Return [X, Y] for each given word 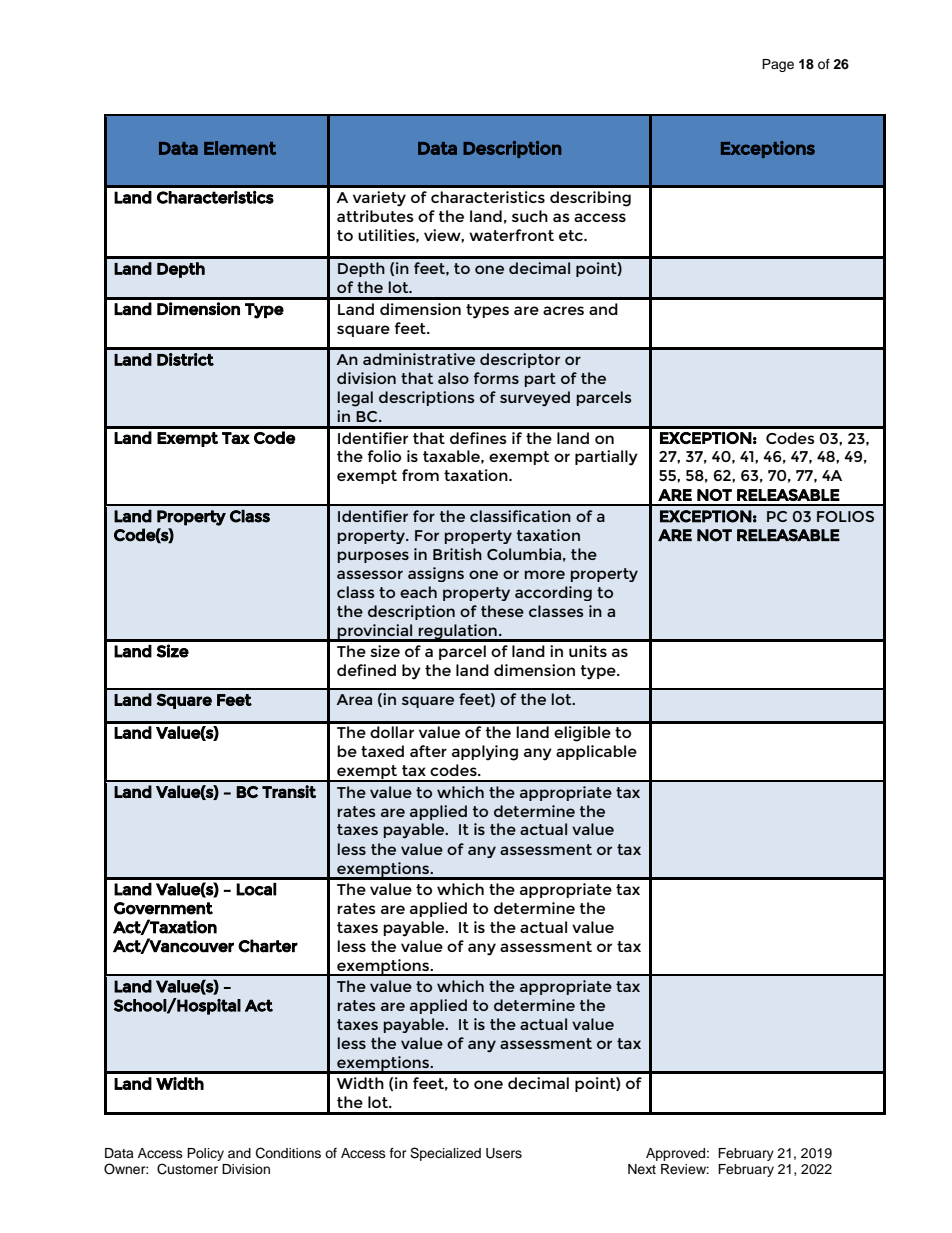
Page [778, 65]
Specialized [445, 1154]
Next [642, 1169]
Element [240, 148]
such [530, 216]
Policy [205, 1154]
